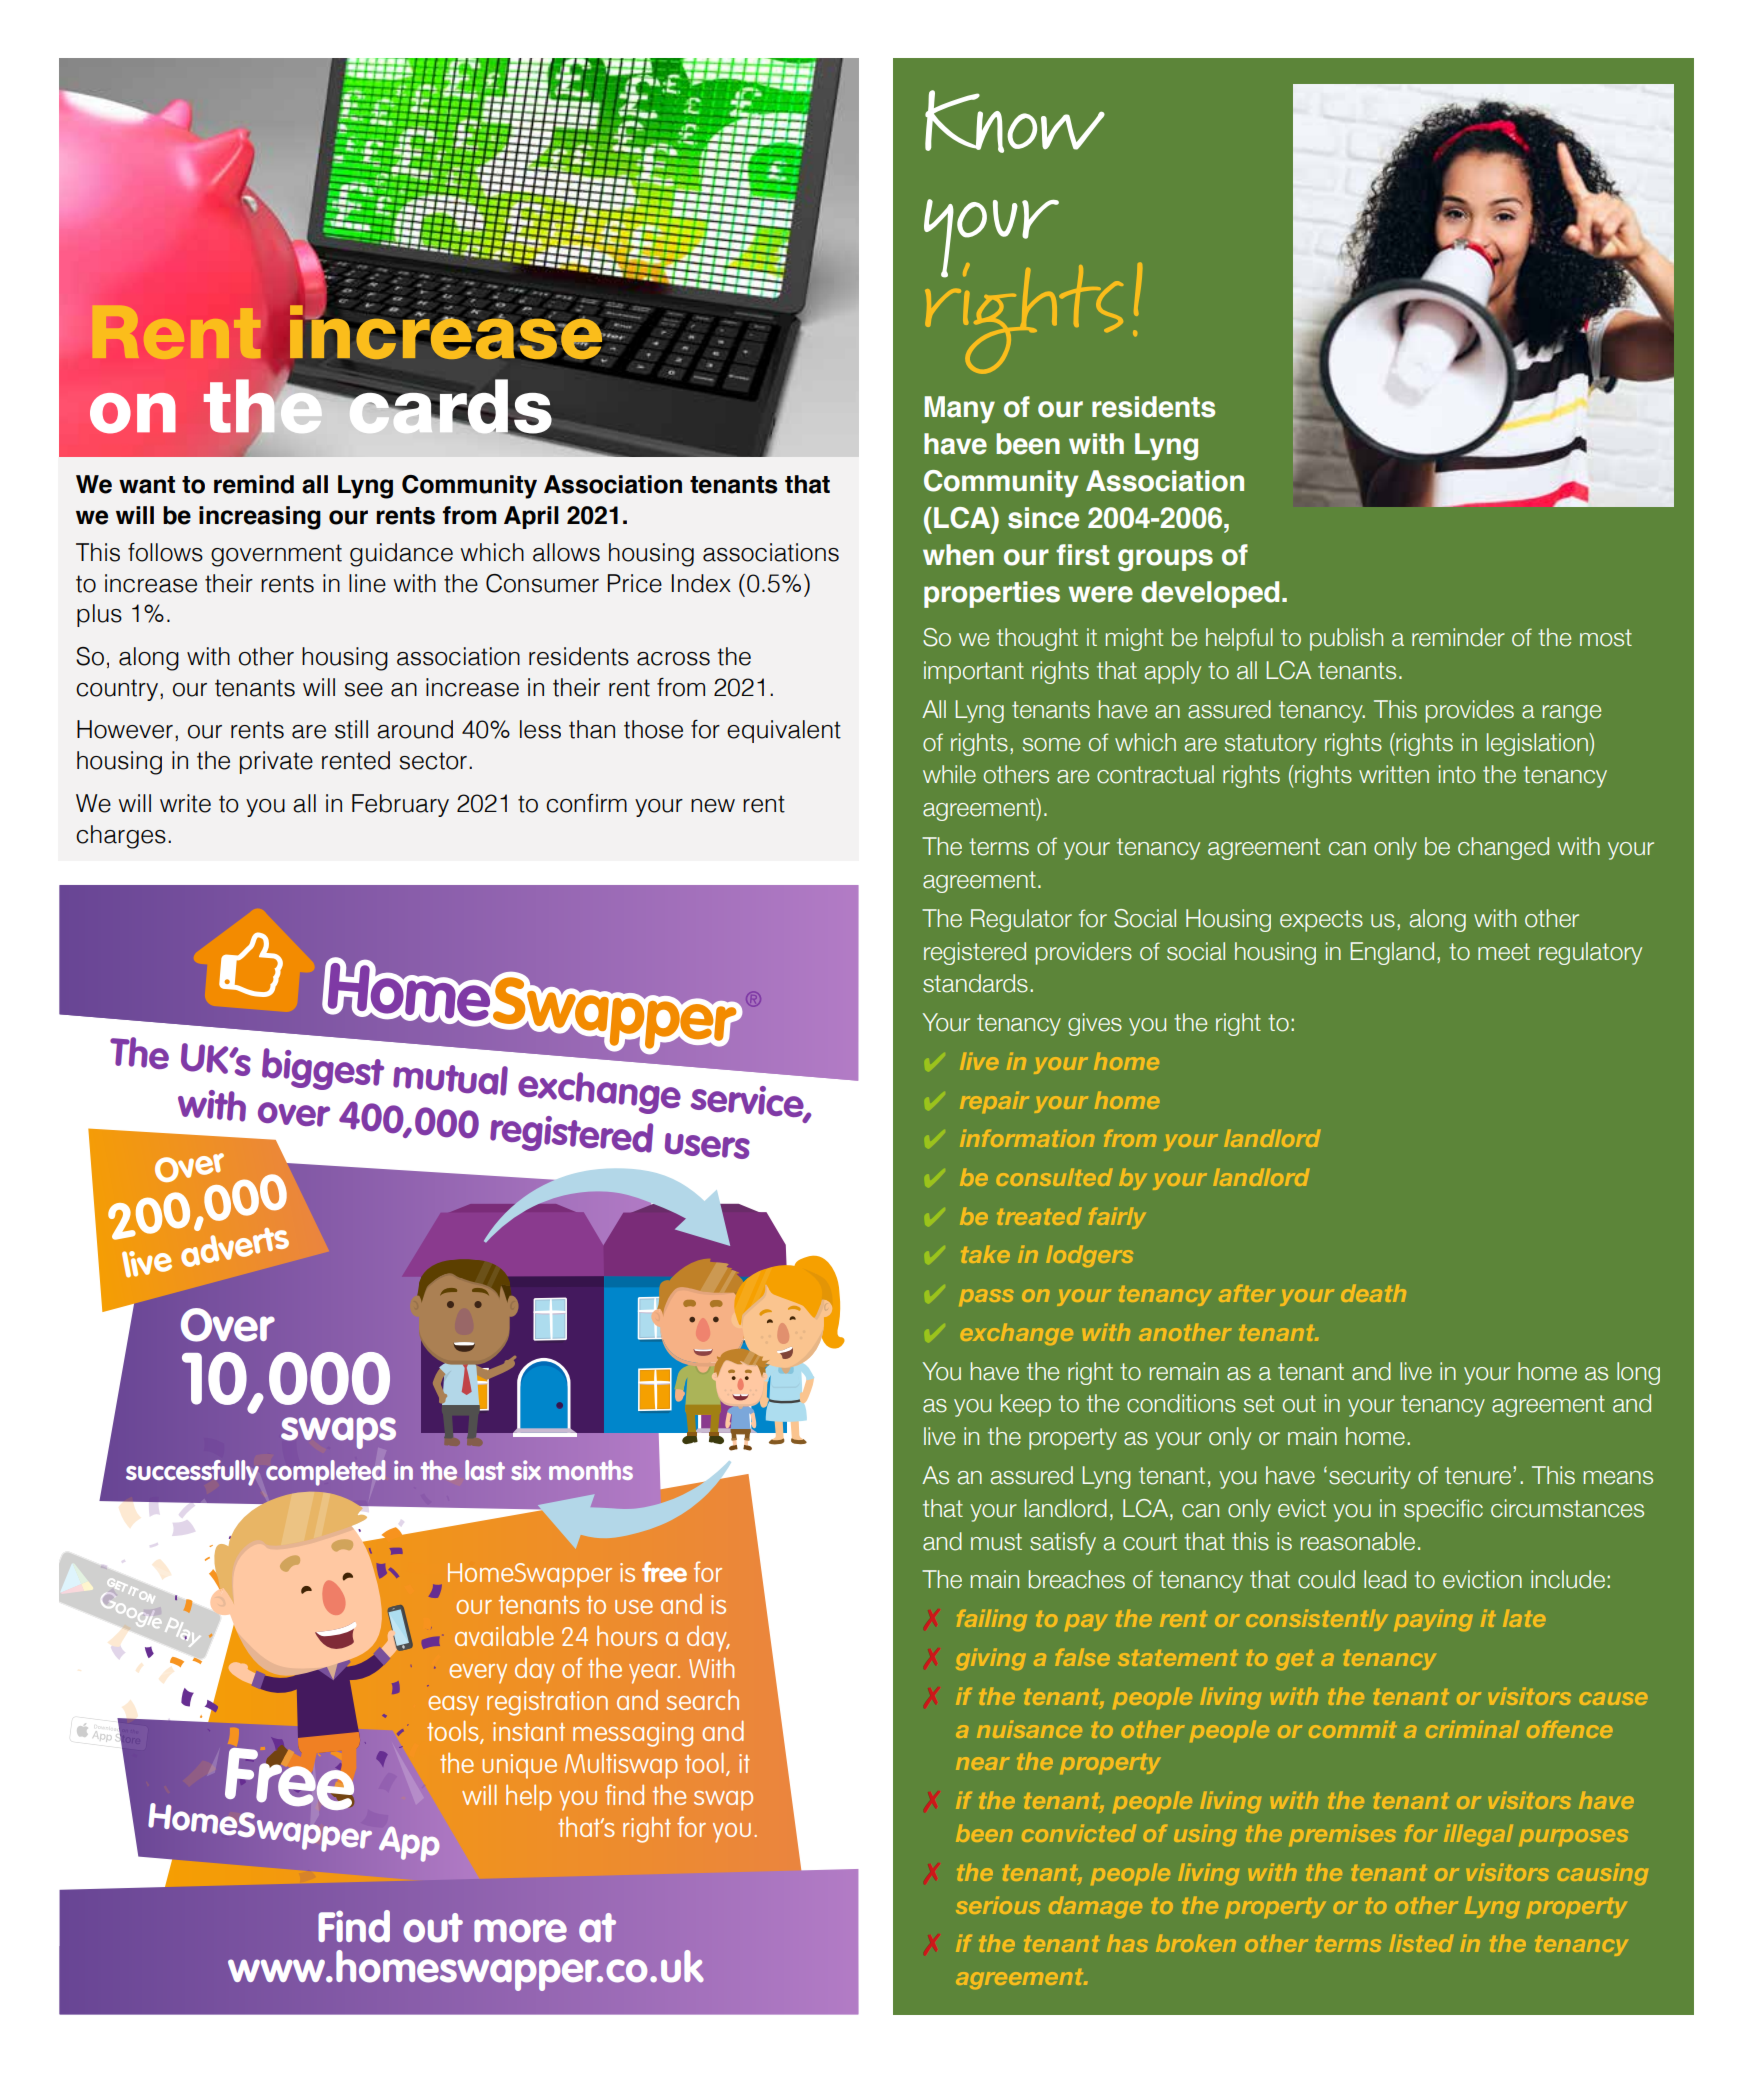  I want to click on specific, so click(1443, 1510).
